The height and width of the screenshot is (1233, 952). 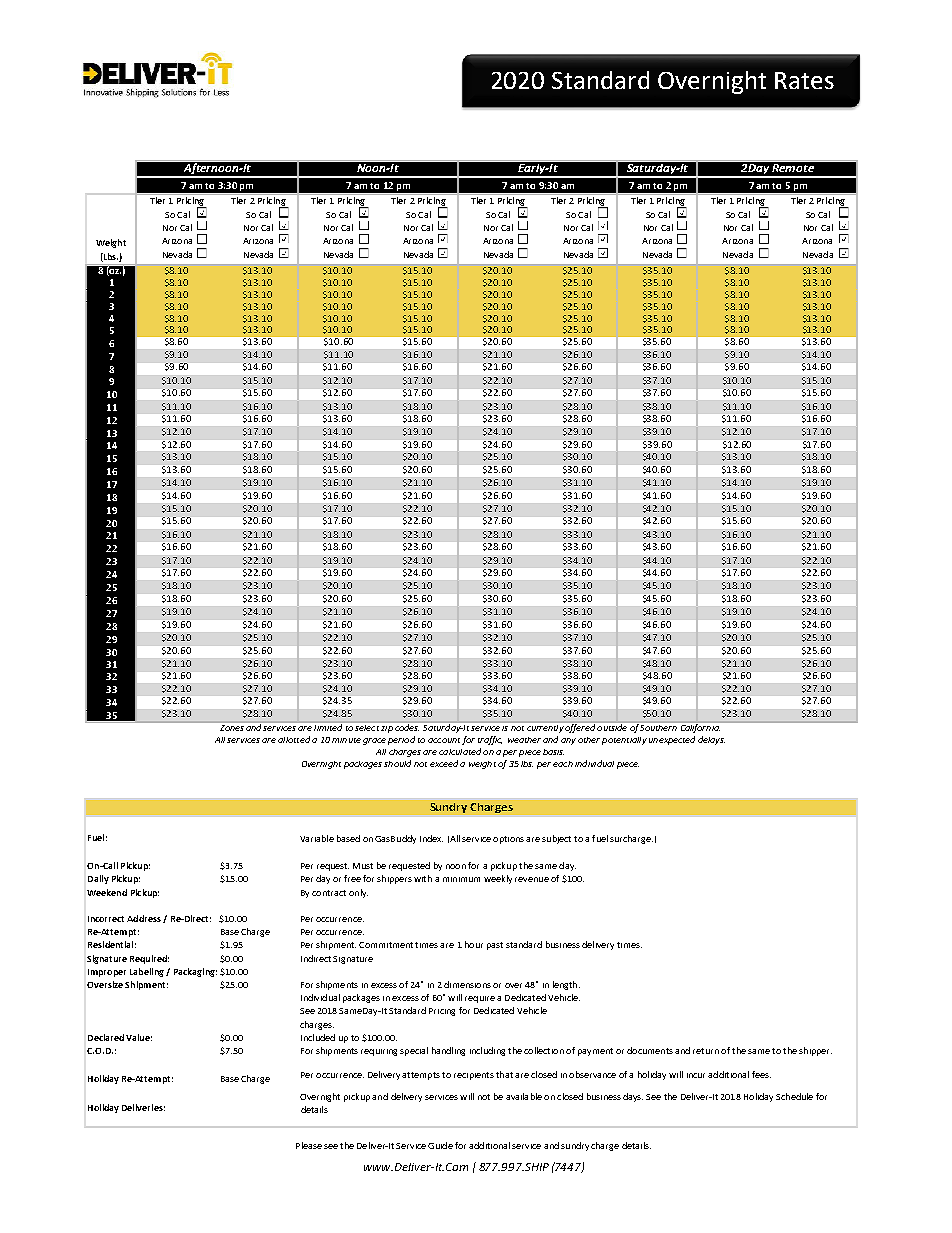 I want to click on allotted, so click(x=294, y=739).
